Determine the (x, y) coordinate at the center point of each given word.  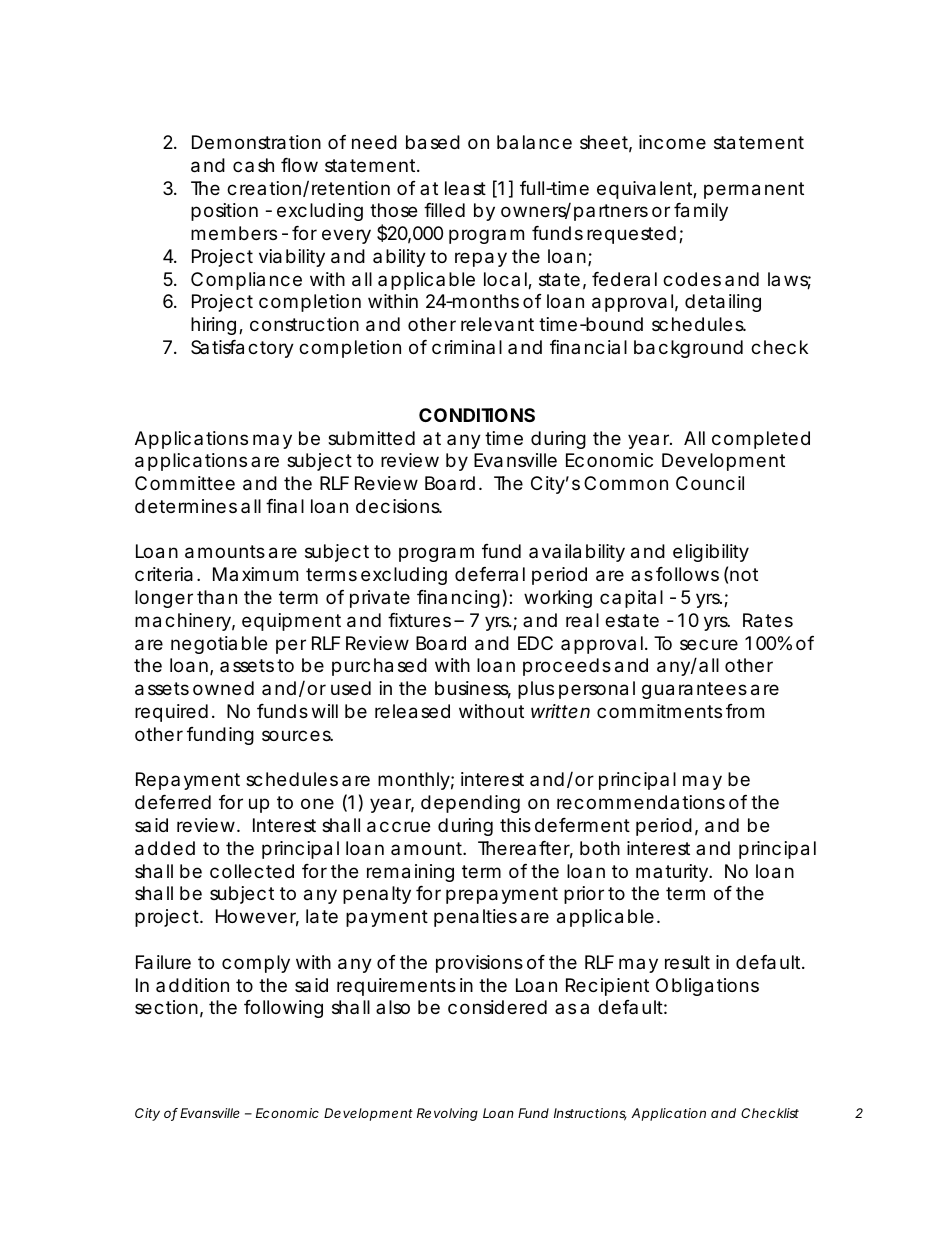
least (465, 188)
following (283, 1009)
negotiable (219, 645)
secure (709, 644)
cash (253, 165)
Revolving (447, 1114)
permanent (754, 190)
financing (458, 599)
